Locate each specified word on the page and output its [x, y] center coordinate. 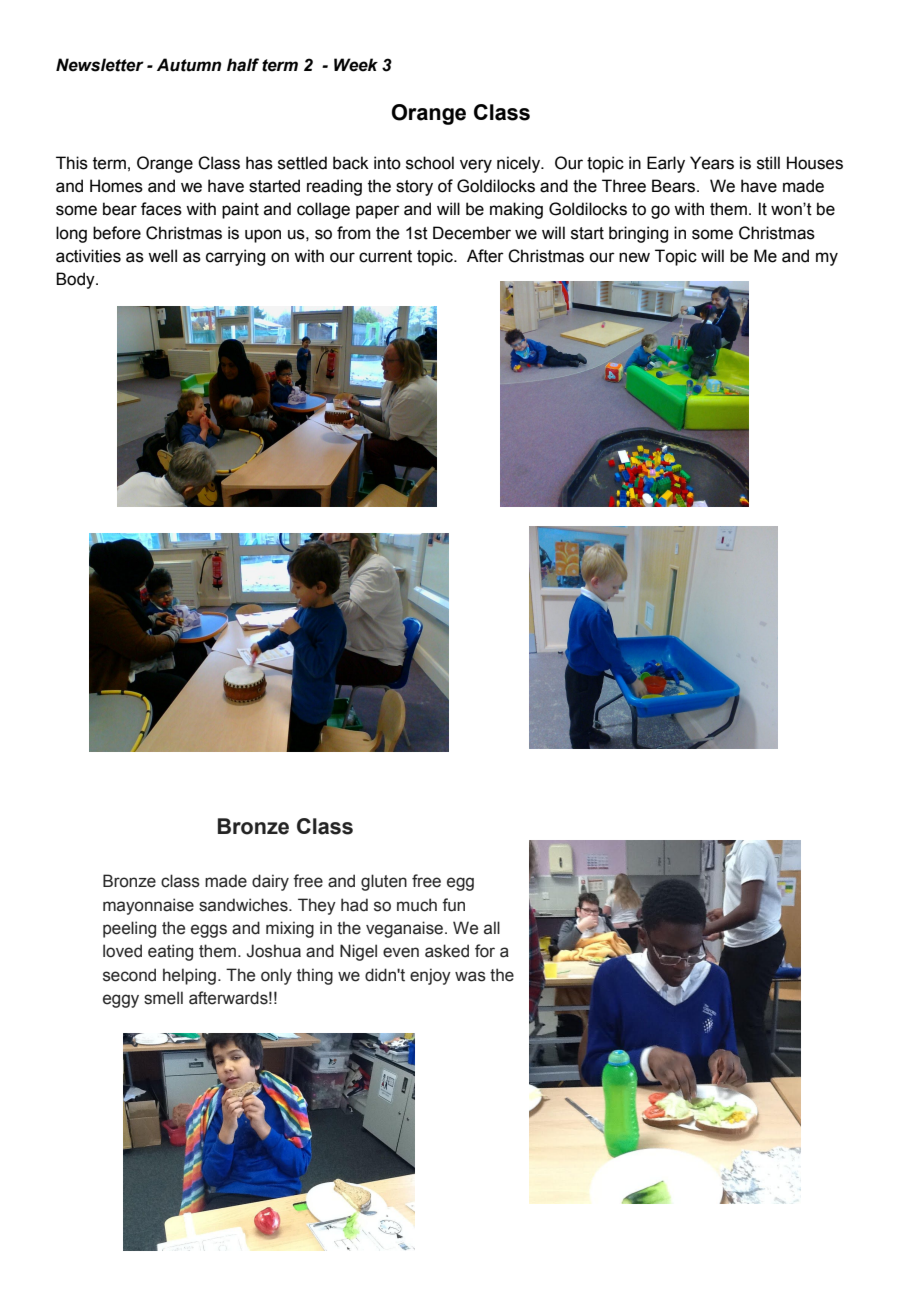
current [385, 256]
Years [712, 163]
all [492, 928]
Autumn [189, 65]
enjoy [430, 976]
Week [356, 65]
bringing [638, 234]
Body [76, 280]
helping [189, 976]
